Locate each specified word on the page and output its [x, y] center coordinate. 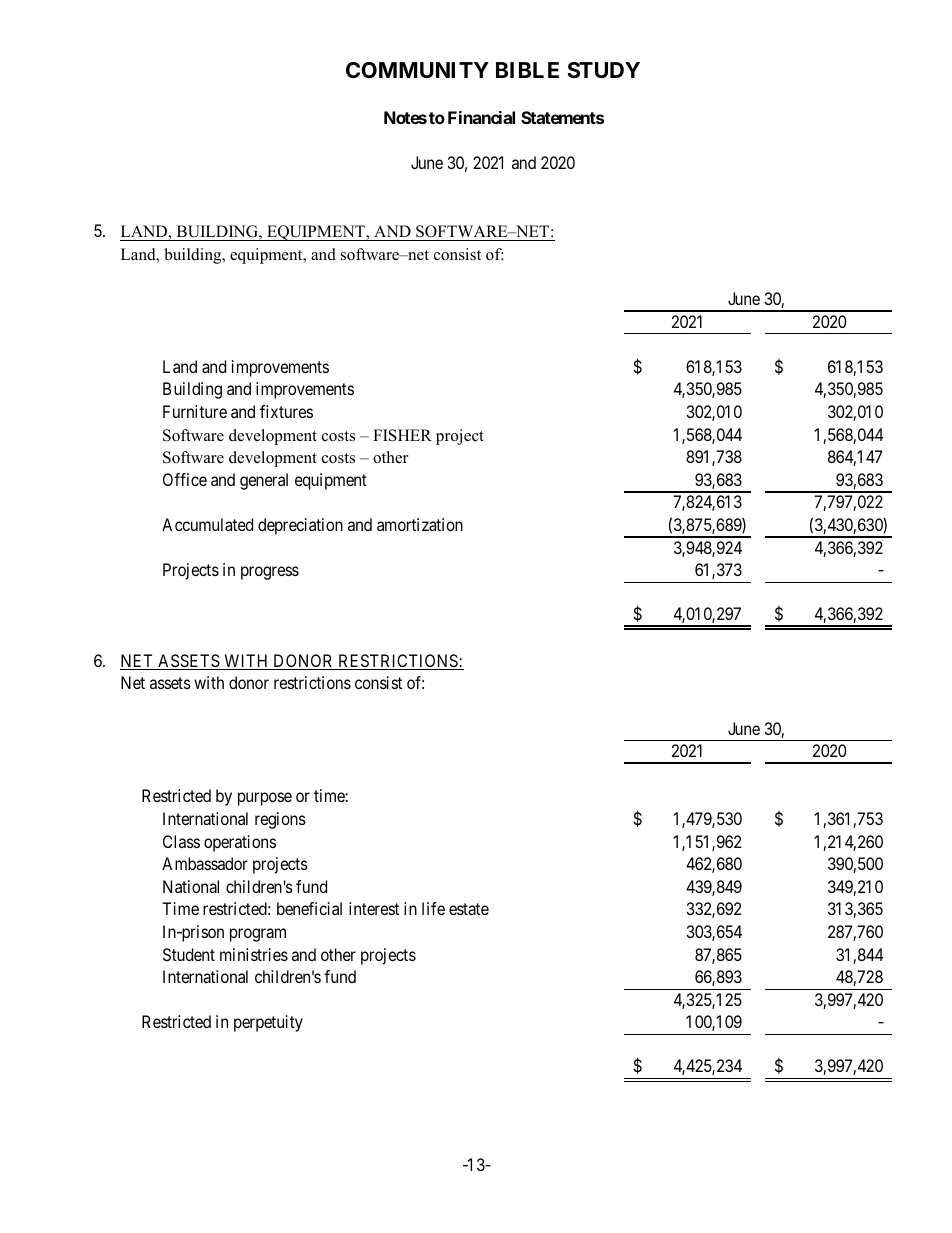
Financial [481, 117]
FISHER [402, 435]
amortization [420, 524]
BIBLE [527, 70]
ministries [254, 954]
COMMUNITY [417, 70]
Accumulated [207, 524]
